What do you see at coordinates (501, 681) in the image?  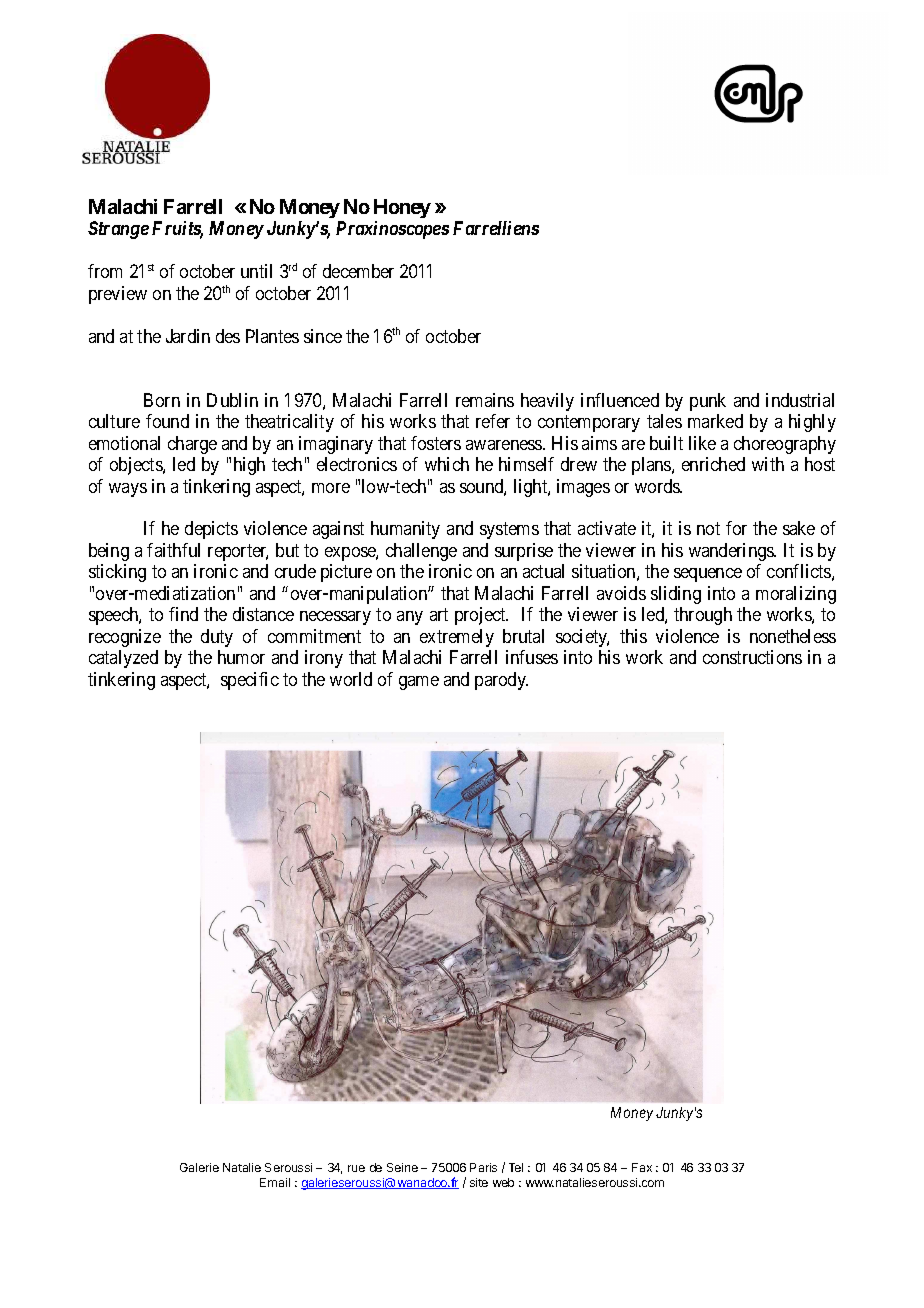 I see `parody` at bounding box center [501, 681].
